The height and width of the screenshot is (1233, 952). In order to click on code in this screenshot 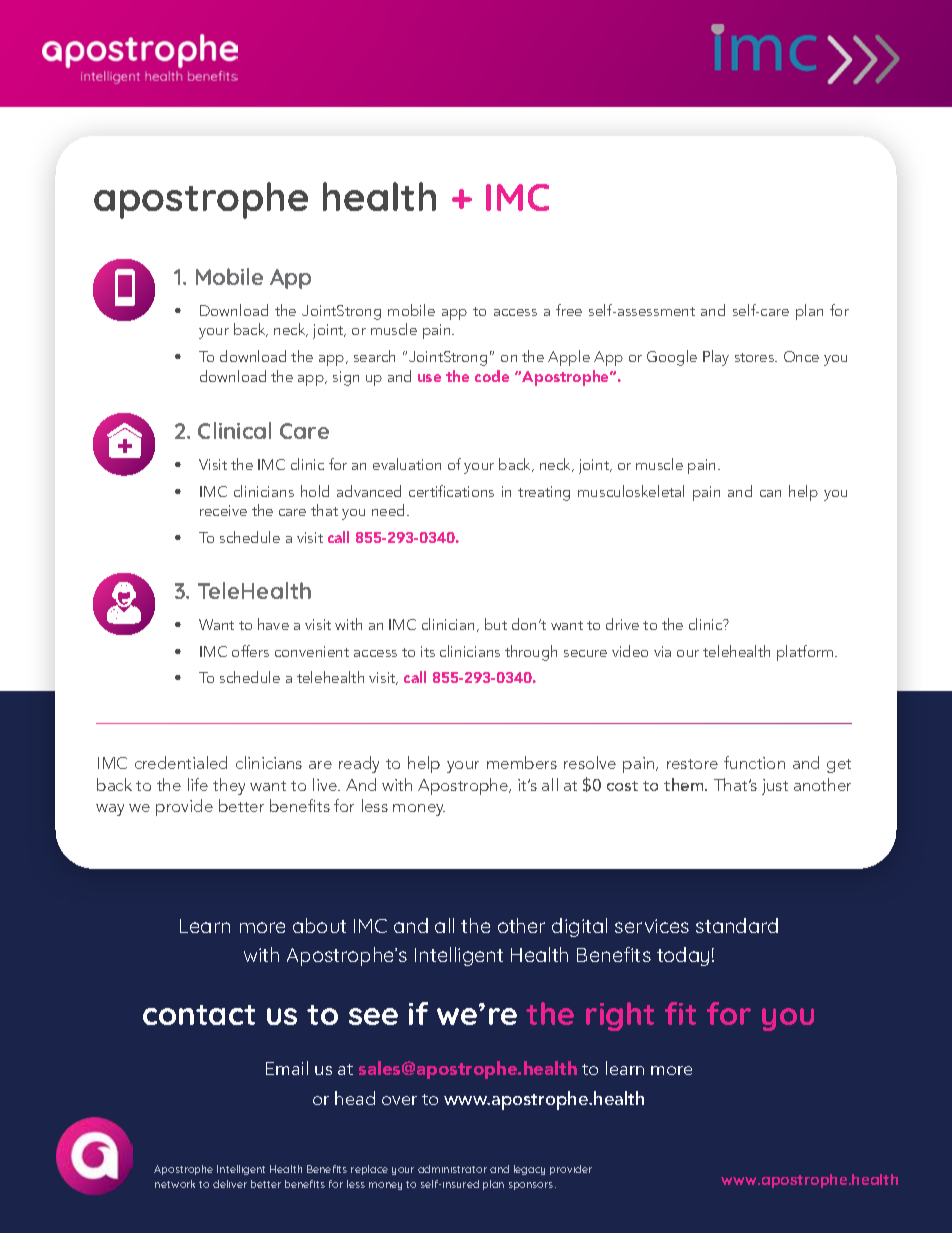, I will do `click(492, 376)`.
